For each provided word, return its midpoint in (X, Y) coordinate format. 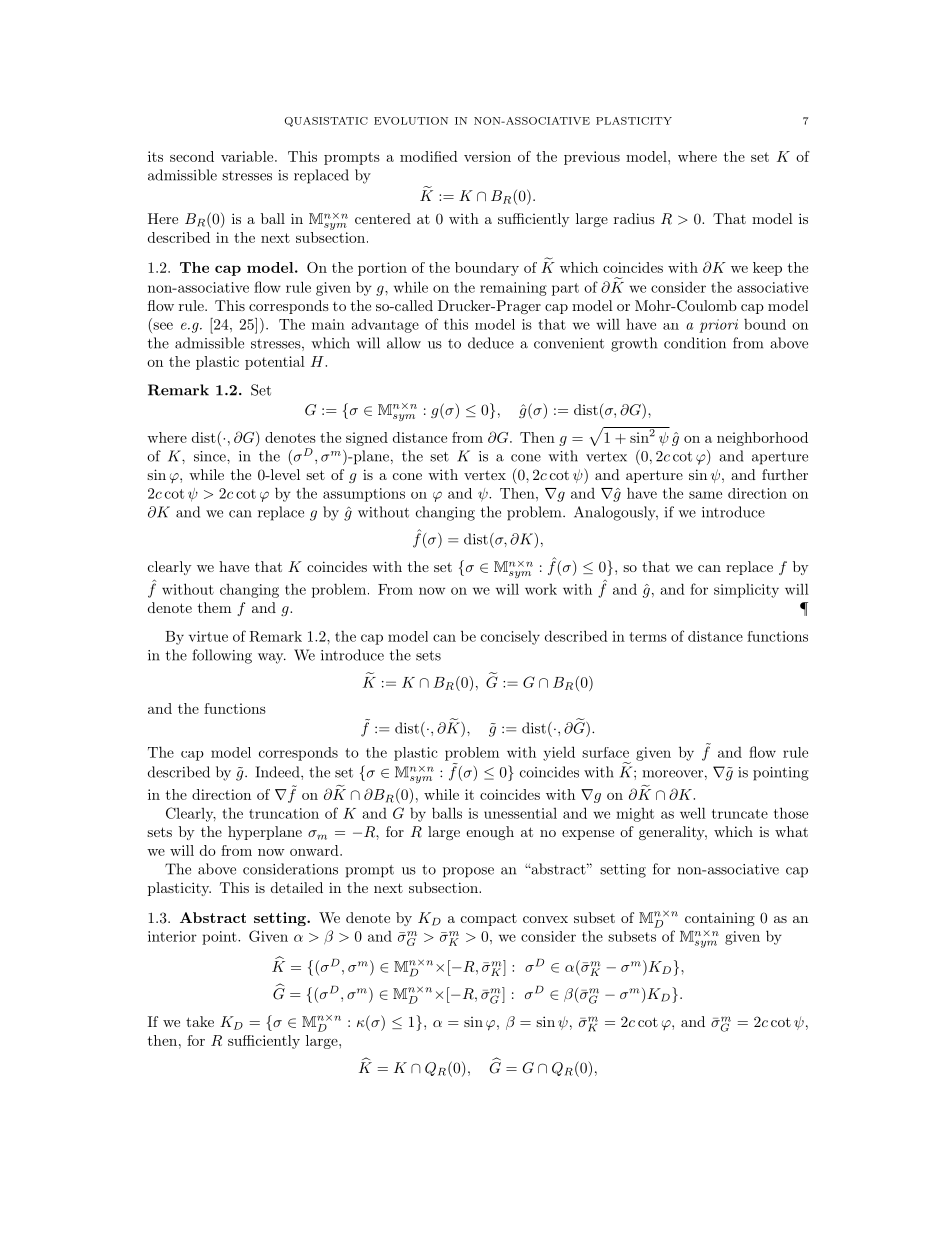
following (222, 656)
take (200, 1021)
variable (248, 156)
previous (592, 158)
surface (605, 752)
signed (367, 439)
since (211, 456)
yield (559, 753)
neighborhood (762, 439)
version (487, 156)
